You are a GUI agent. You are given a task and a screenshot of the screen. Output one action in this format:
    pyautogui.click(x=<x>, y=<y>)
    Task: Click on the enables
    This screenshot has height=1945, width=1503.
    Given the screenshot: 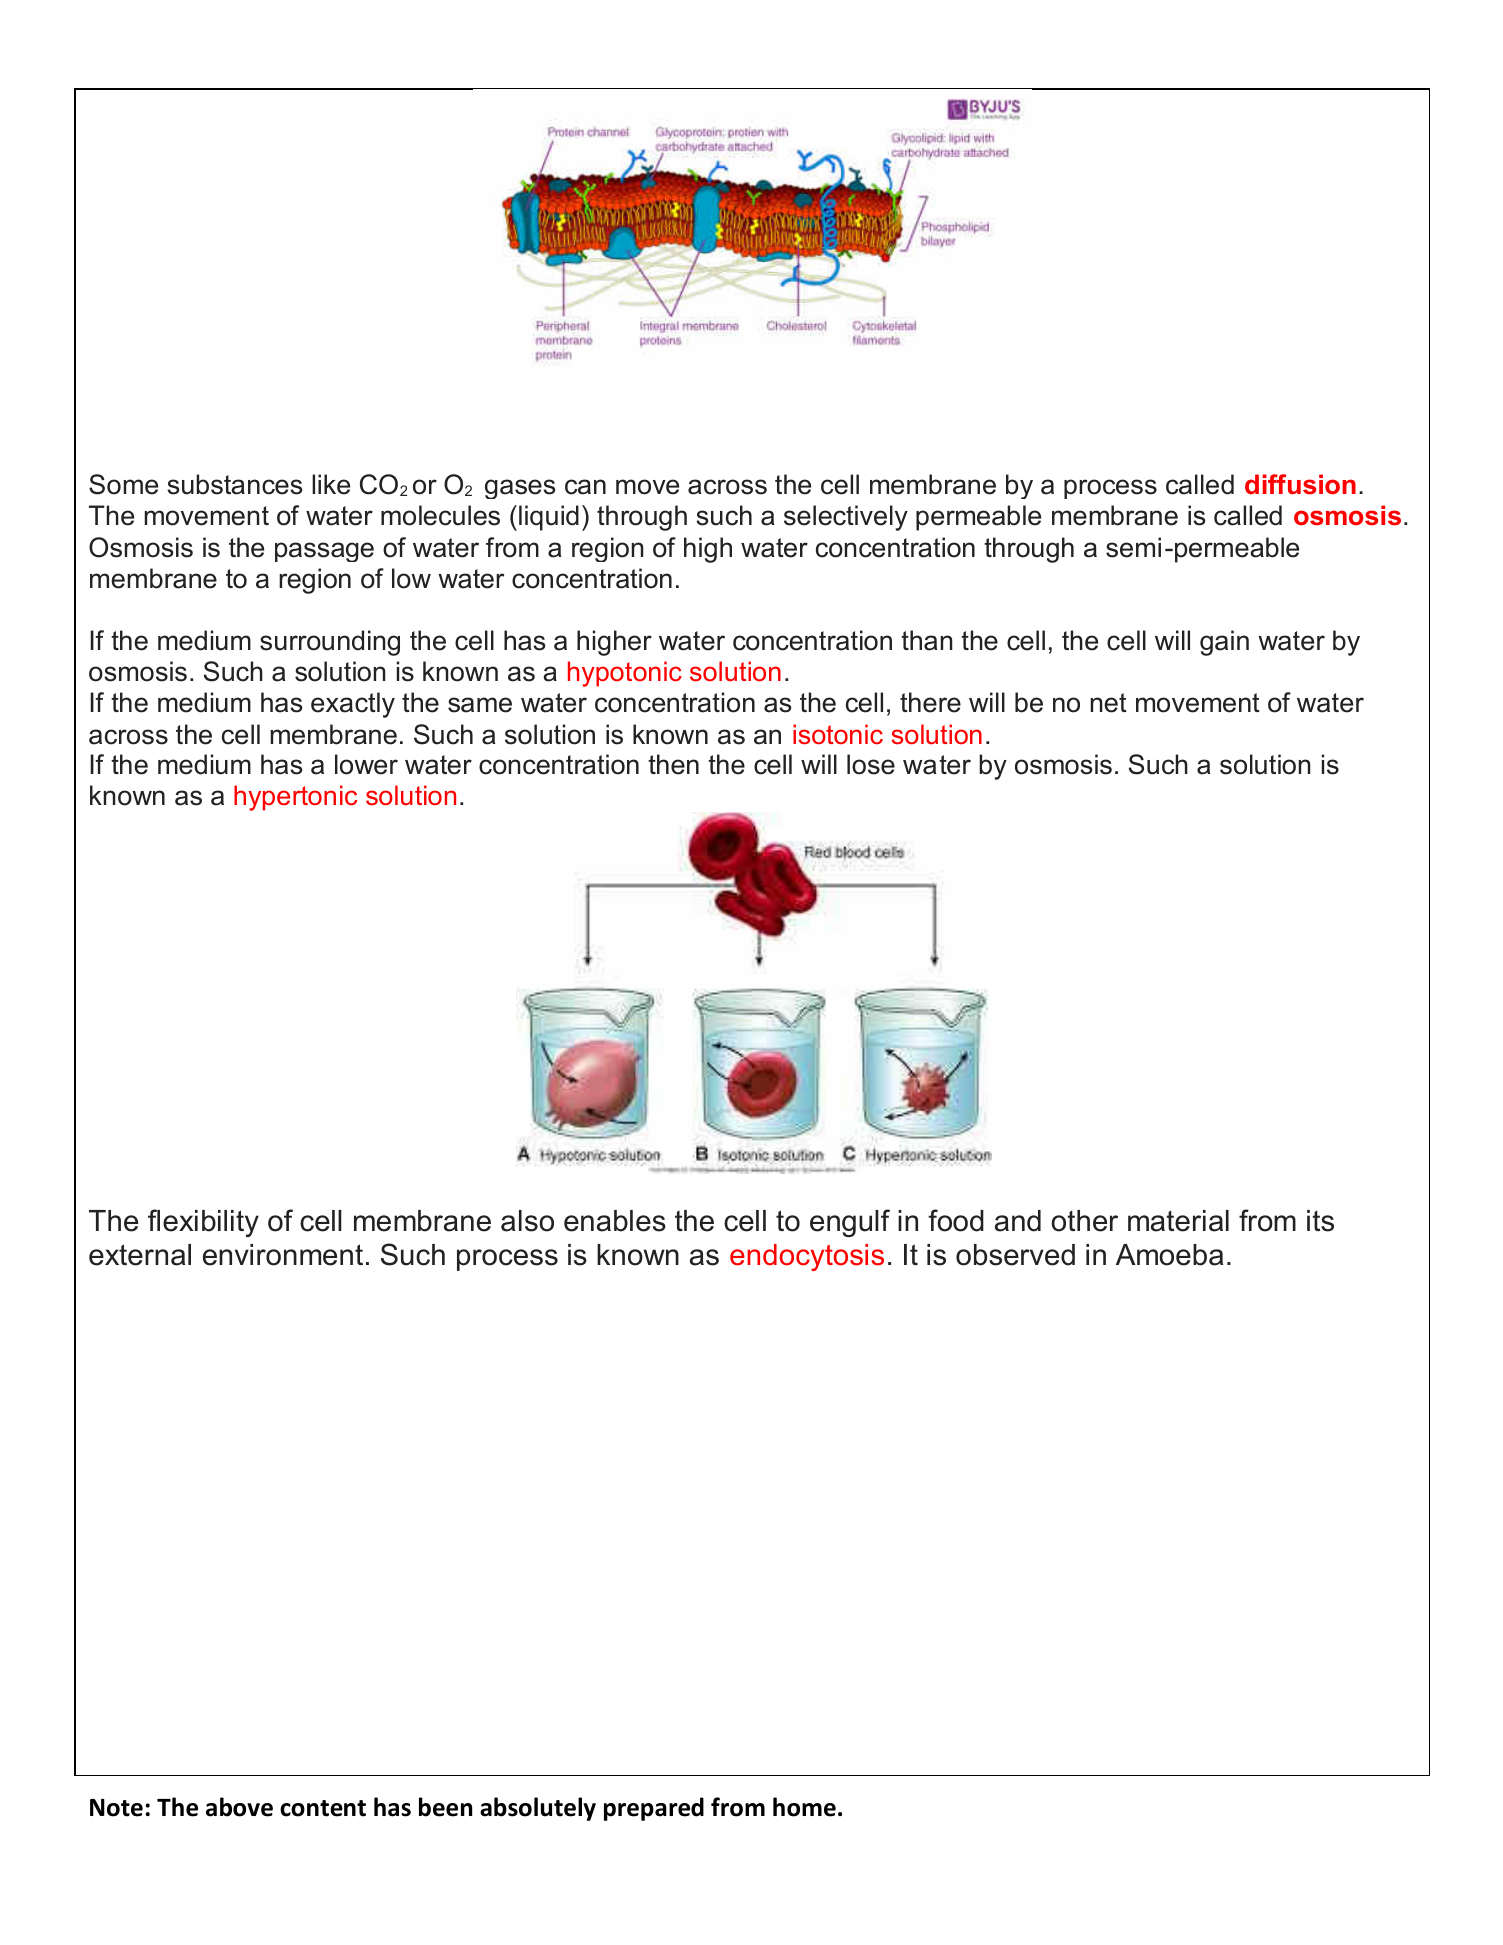 What is the action you would take?
    pyautogui.click(x=615, y=1221)
